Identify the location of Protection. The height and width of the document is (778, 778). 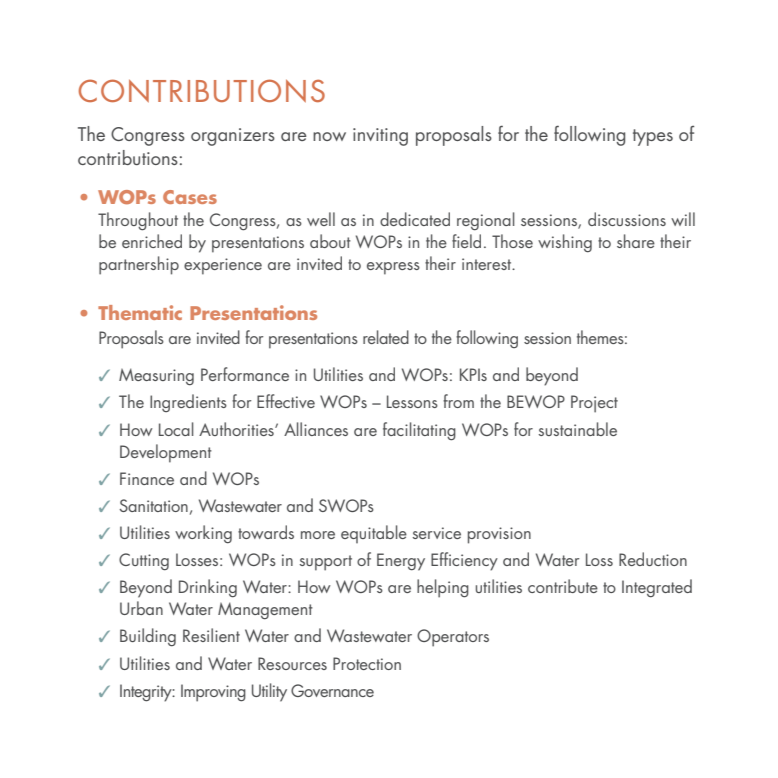
(367, 663).
